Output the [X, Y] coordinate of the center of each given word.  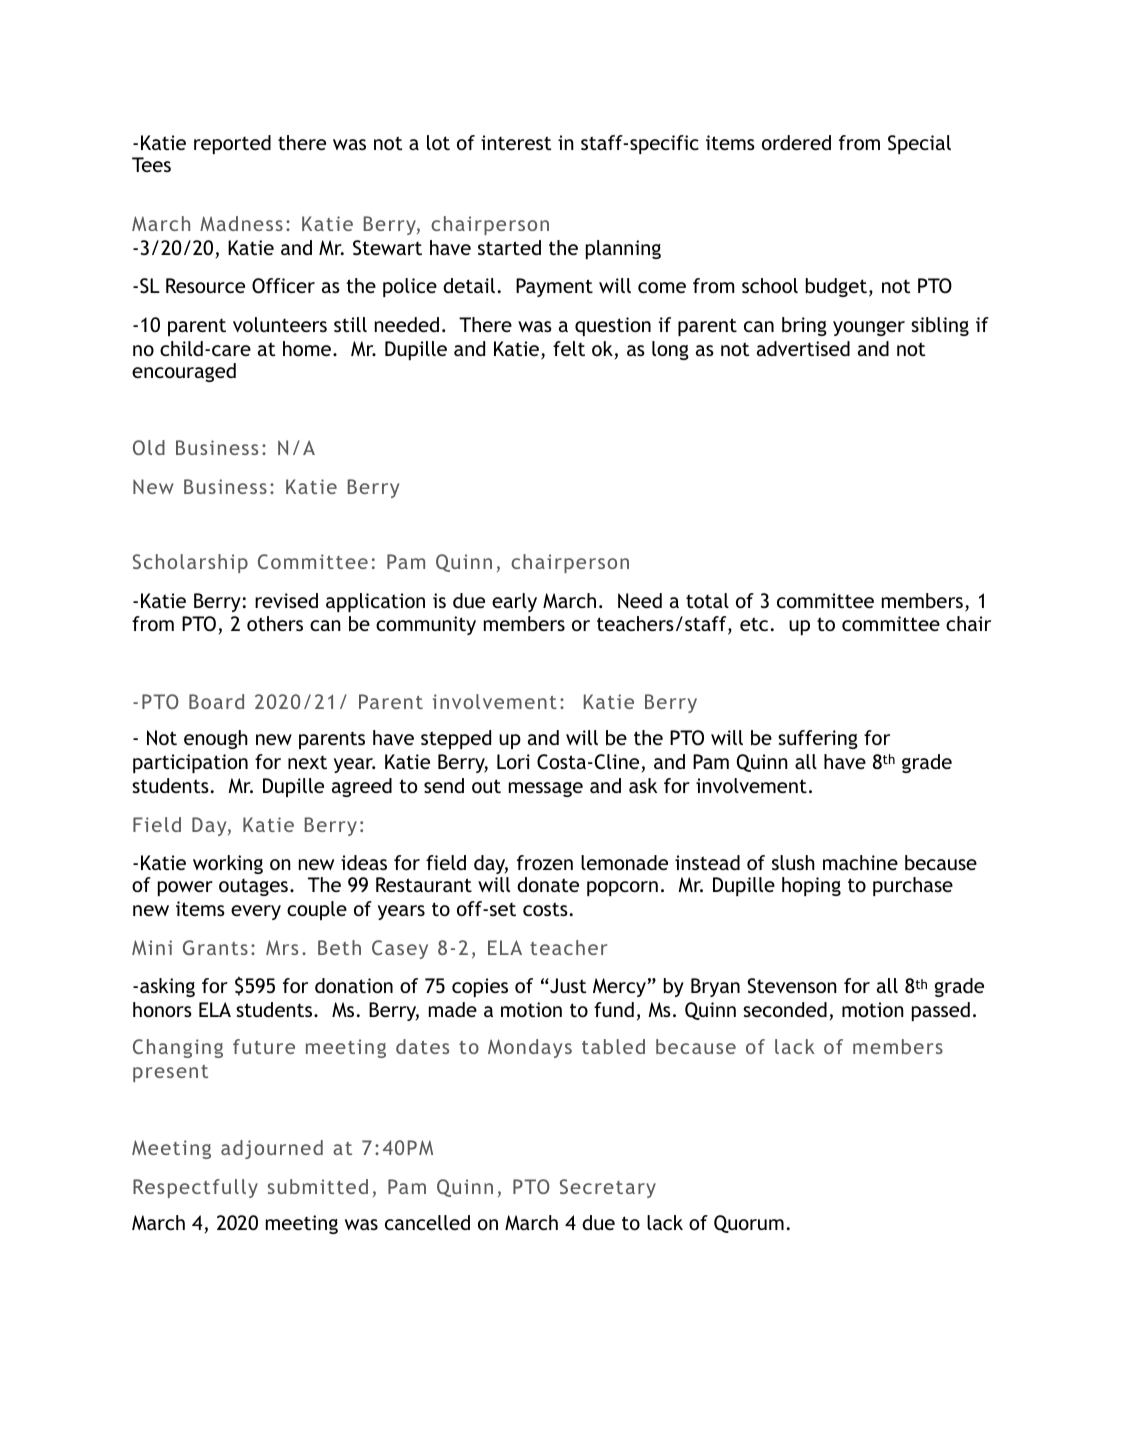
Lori [513, 761]
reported [232, 144]
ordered [796, 142]
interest [516, 142]
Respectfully [195, 1188]
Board [216, 701]
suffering [818, 739]
